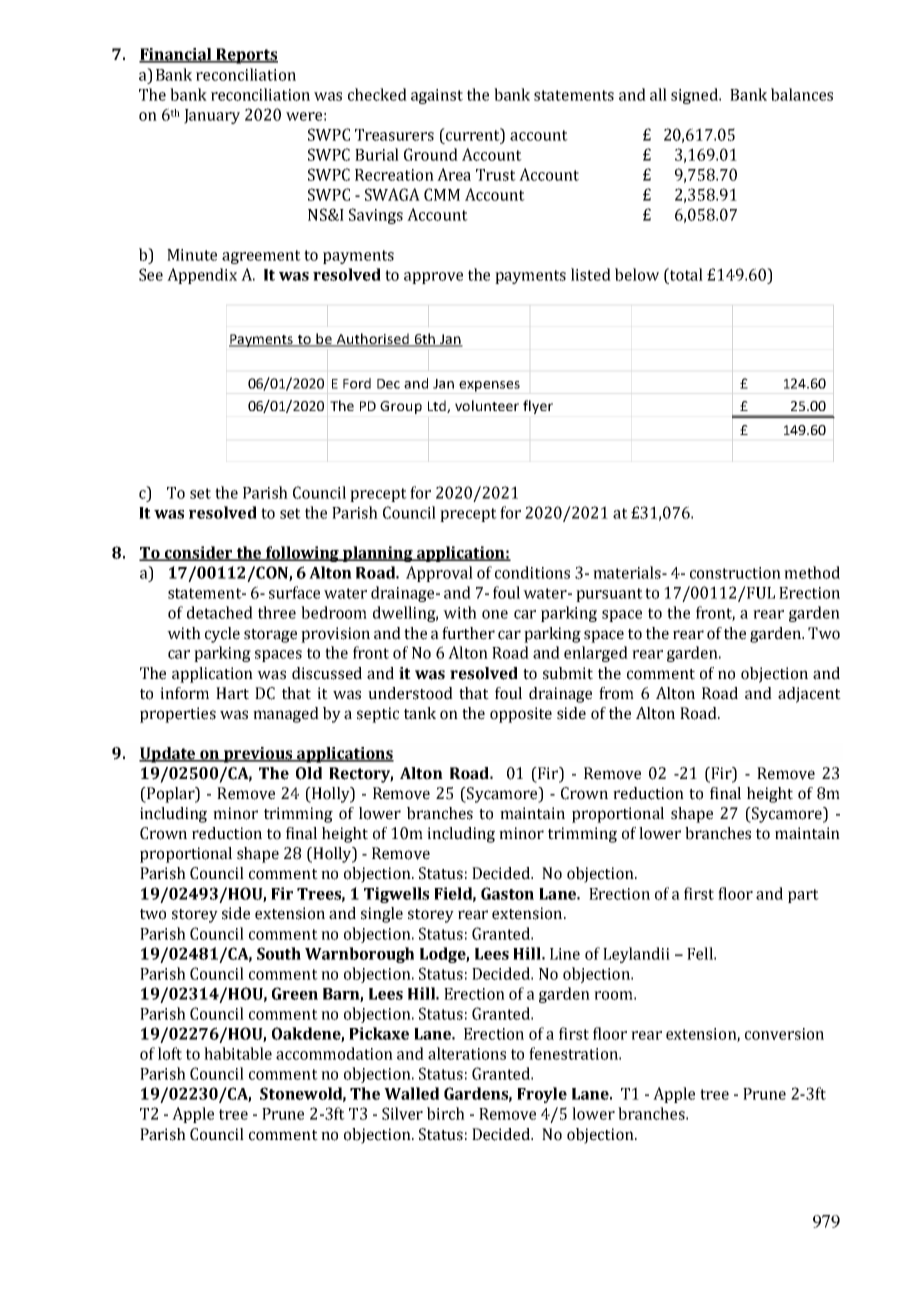 Image resolution: width=924 pixels, height=1308 pixels. What do you see at coordinates (238, 1053) in the screenshot?
I see `habitable` at bounding box center [238, 1053].
